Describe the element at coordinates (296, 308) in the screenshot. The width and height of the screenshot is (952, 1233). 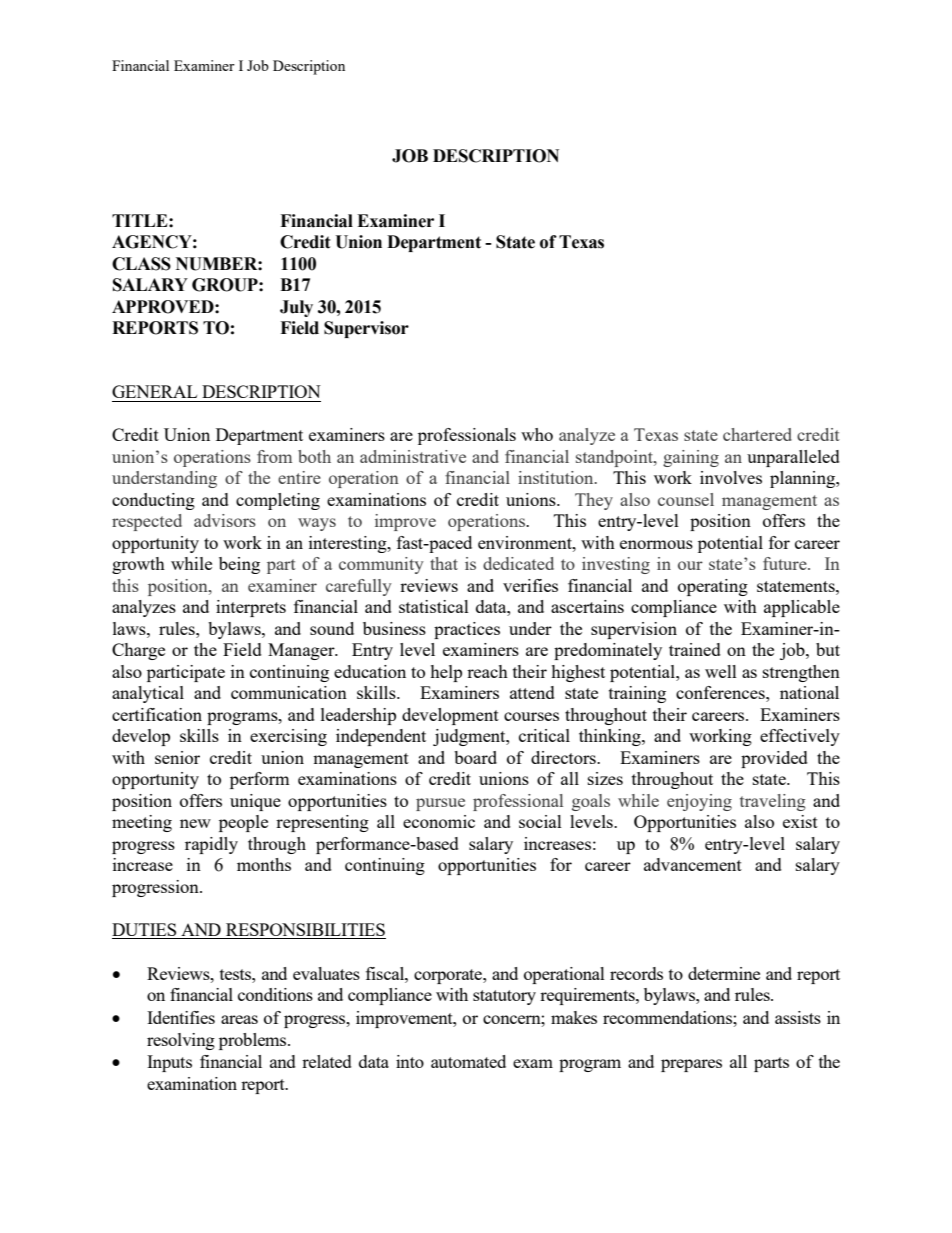
I see `July` at that location.
